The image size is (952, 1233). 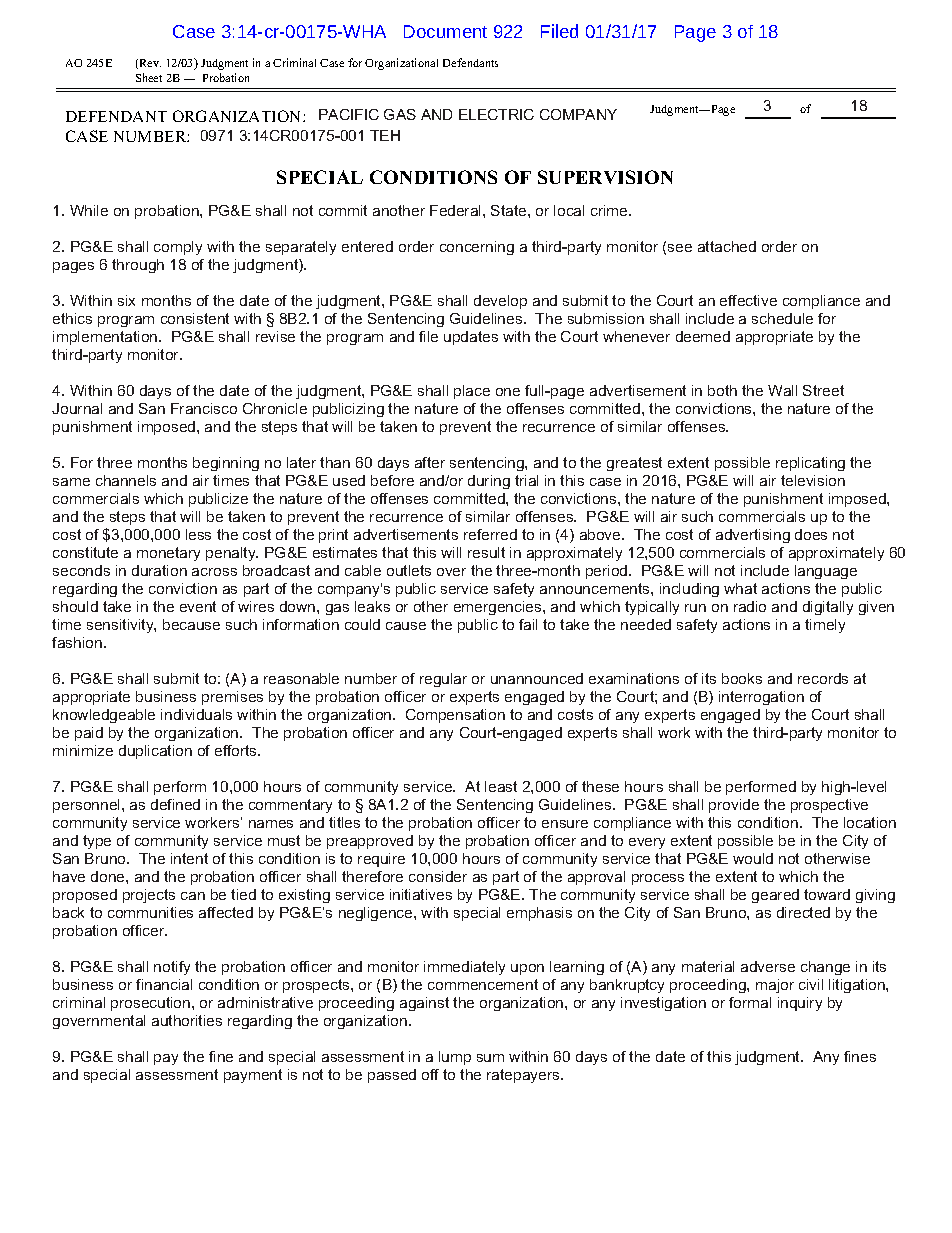 What do you see at coordinates (149, 77) in the screenshot?
I see `Sheet` at bounding box center [149, 77].
